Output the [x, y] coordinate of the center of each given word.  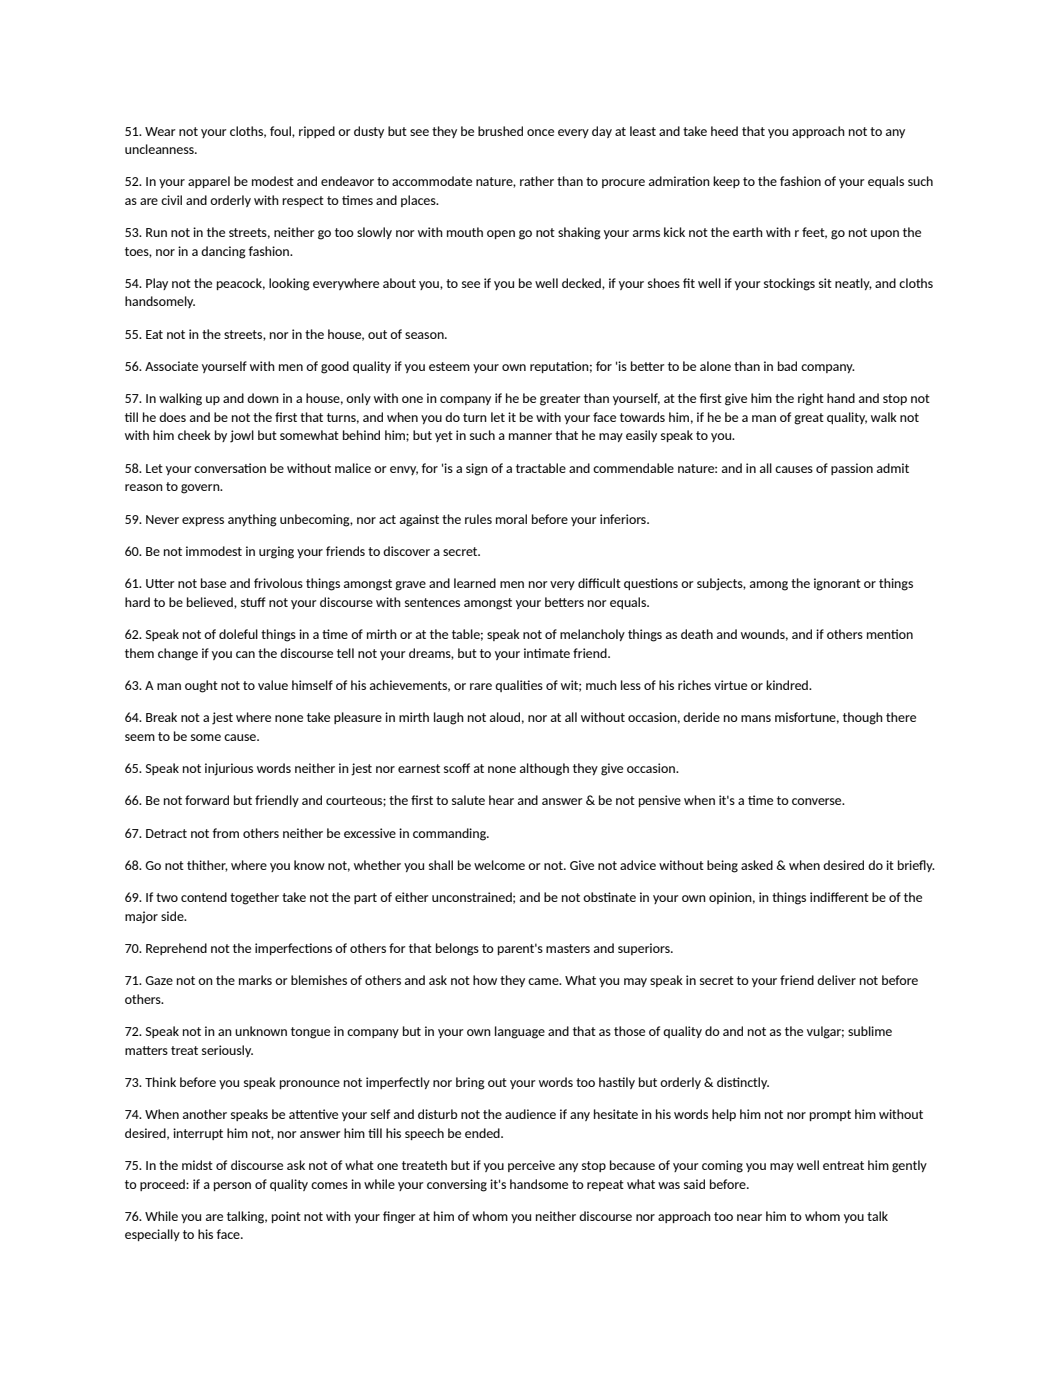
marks [255, 980]
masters [568, 948]
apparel [209, 182]
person [232, 1186]
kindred [788, 685]
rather [537, 181]
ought [201, 686]
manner [530, 436]
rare [481, 686]
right [811, 399]
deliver [836, 980]
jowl [242, 436]
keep [726, 182]
